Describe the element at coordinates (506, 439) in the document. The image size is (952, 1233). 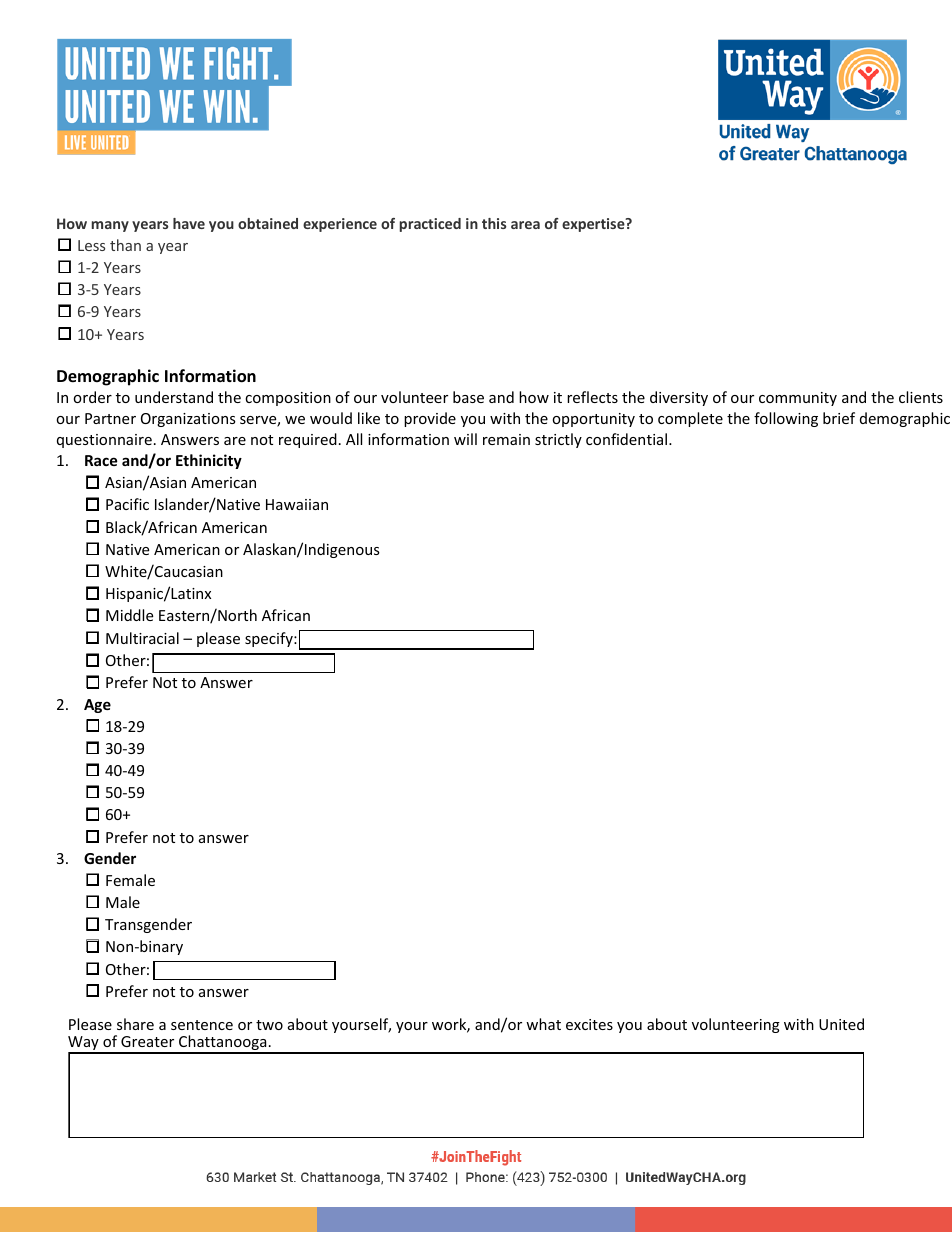
I see `remain` at that location.
